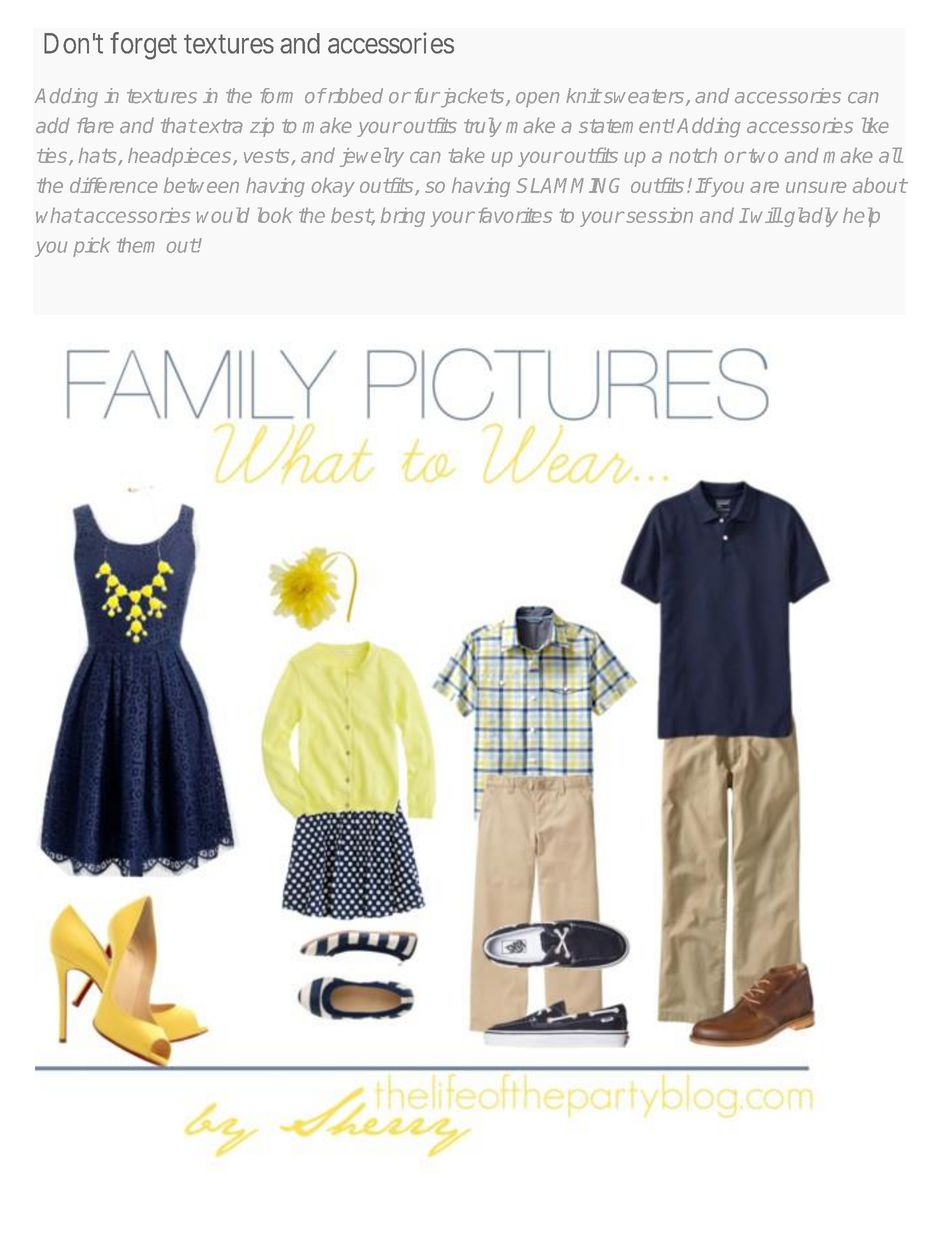 This image has height=1233, width=952. Describe the element at coordinates (99, 156) in the image. I see `hats` at that location.
